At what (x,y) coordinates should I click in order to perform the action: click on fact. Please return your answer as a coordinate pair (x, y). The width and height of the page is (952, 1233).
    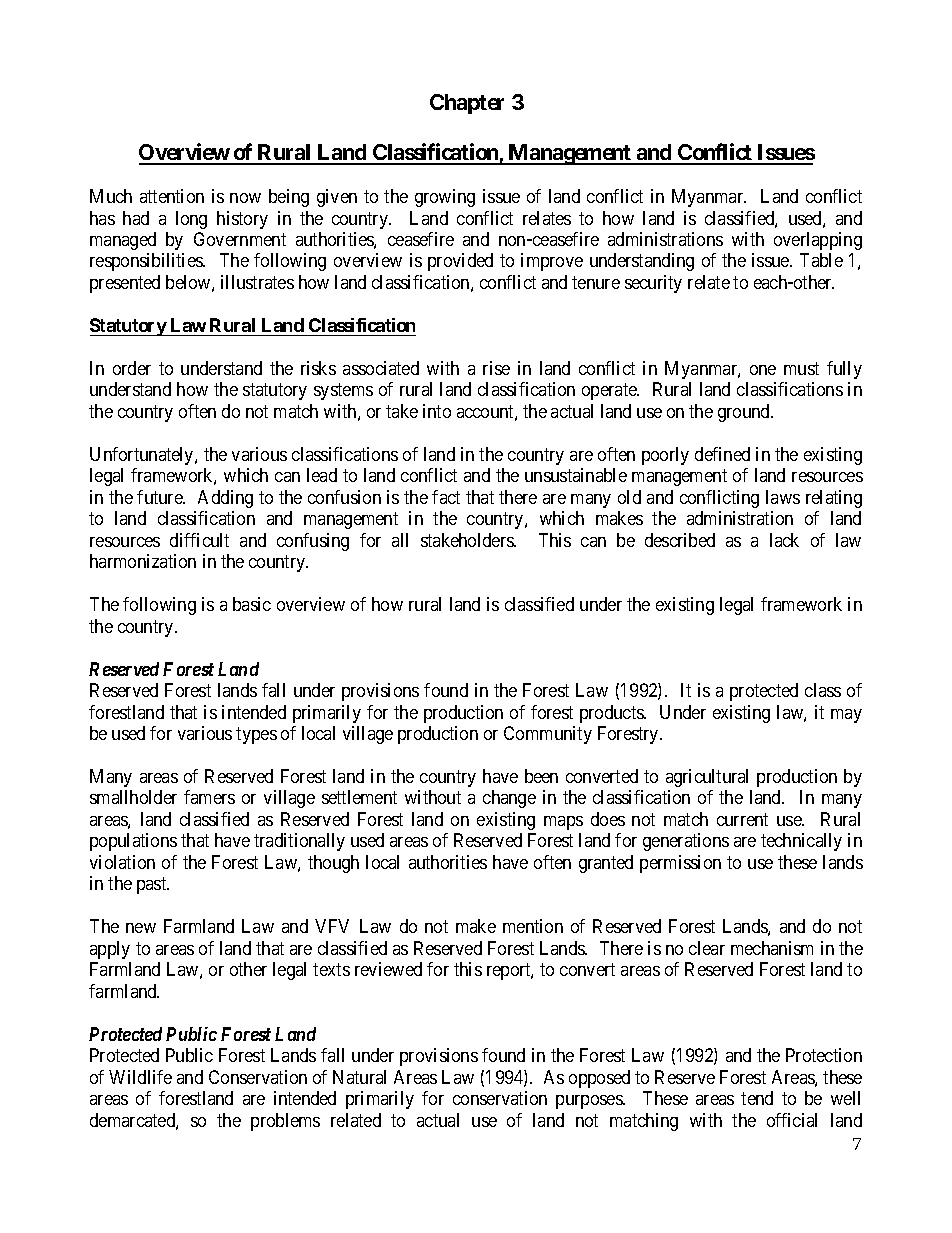
    Looking at the image, I should click on (446, 497).
